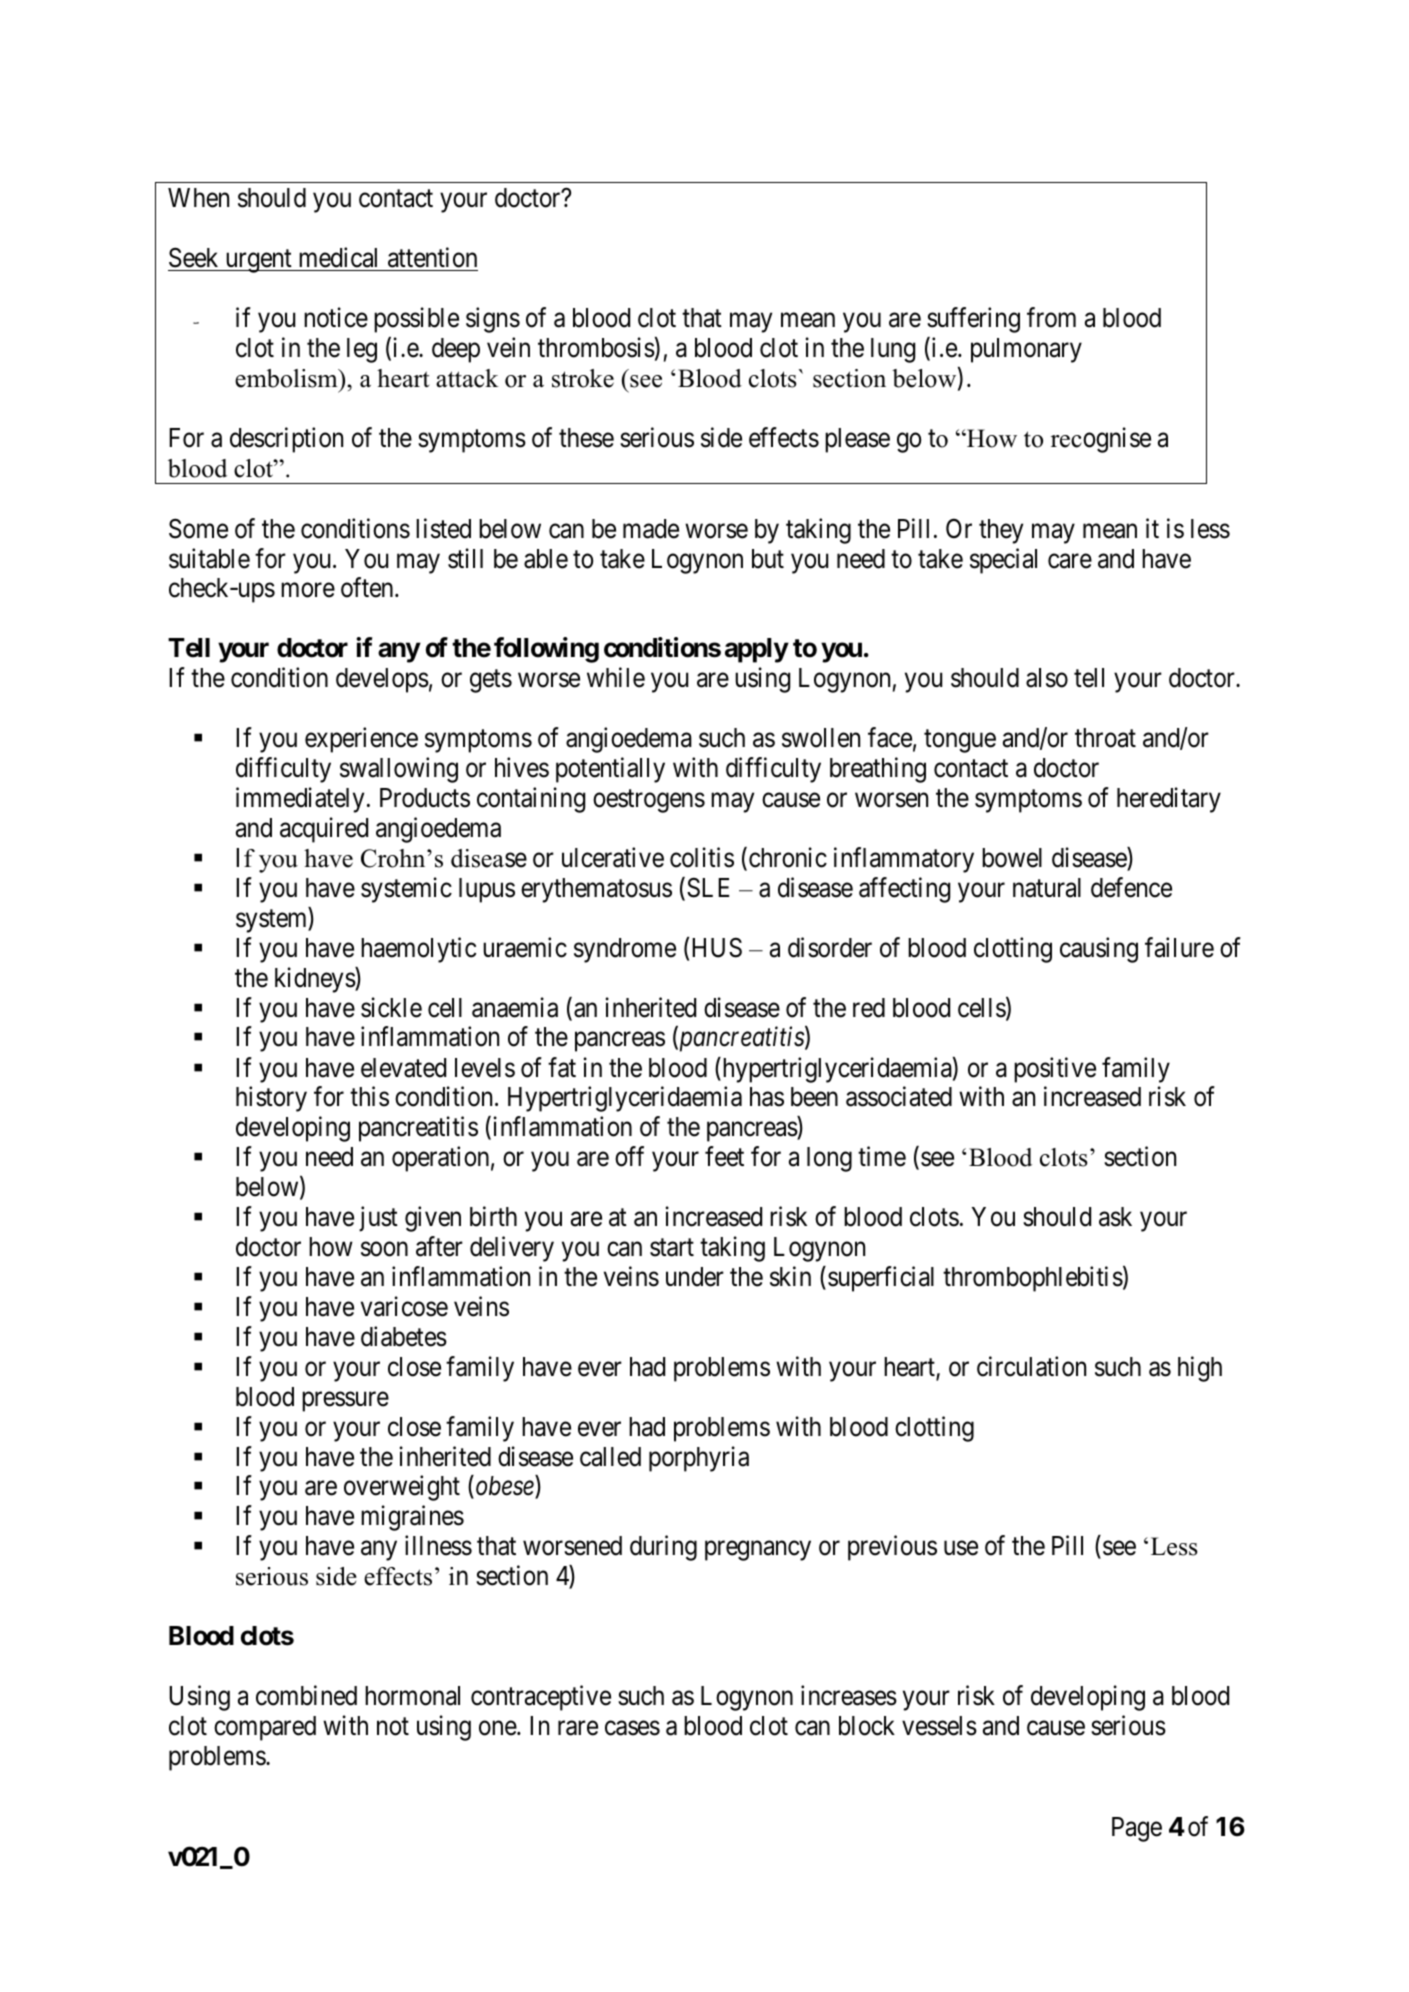  What do you see at coordinates (717, 947) in the screenshot?
I see `HUS` at bounding box center [717, 947].
